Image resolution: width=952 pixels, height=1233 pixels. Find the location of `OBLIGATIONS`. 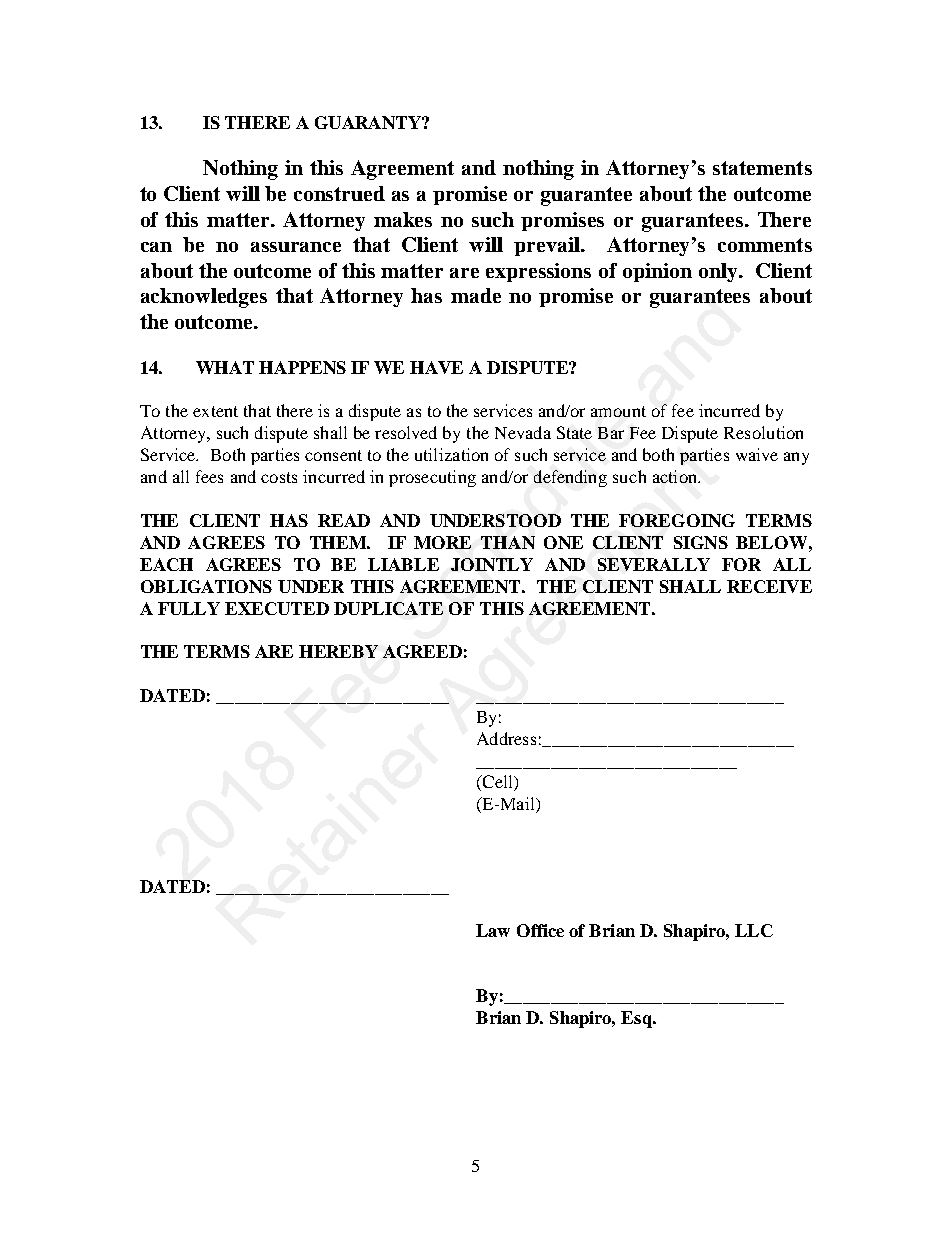

OBLIGATIONS is located at coordinates (206, 586).
